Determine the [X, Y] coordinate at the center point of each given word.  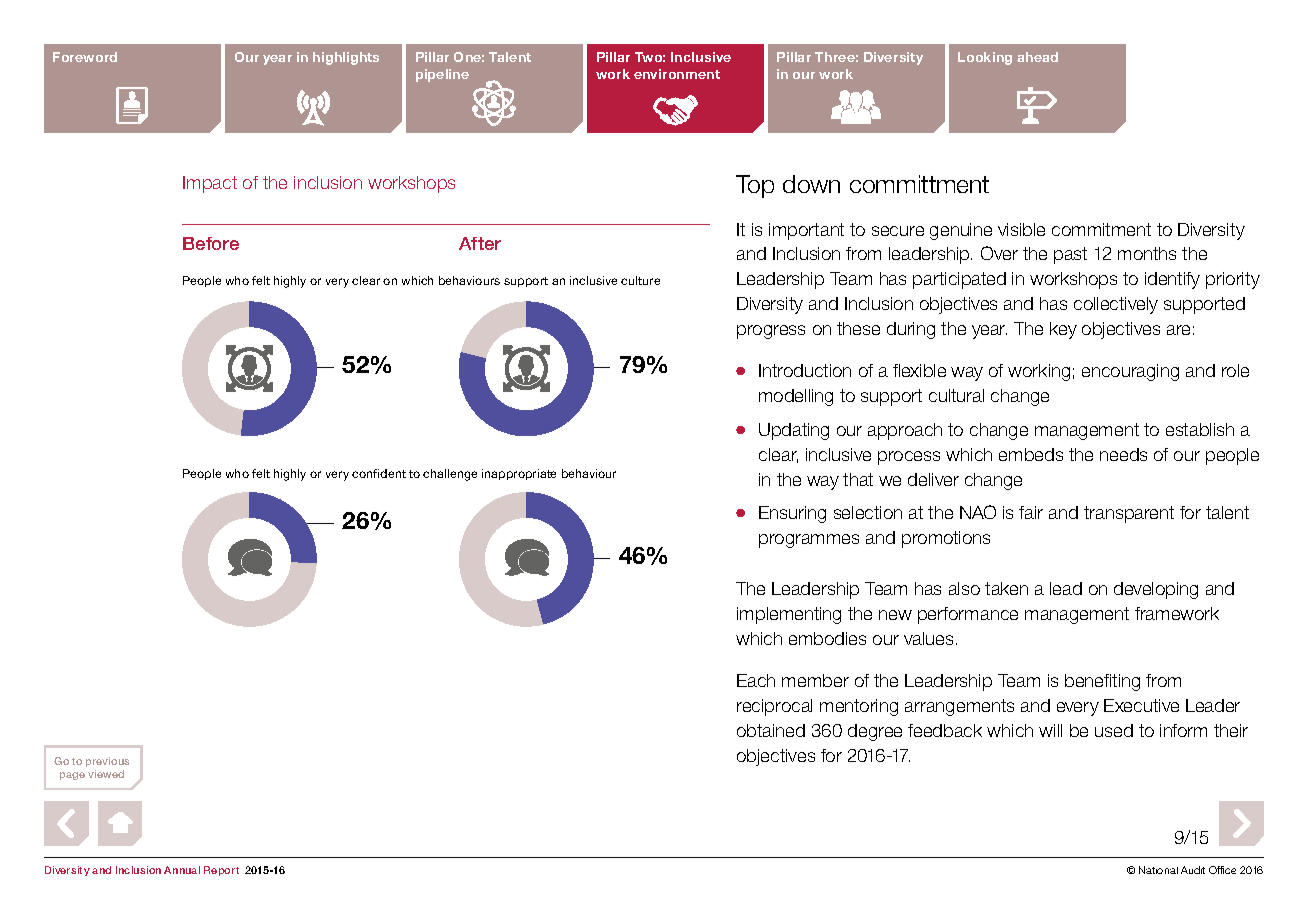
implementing [789, 615]
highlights [346, 58]
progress [771, 332]
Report [221, 871]
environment [677, 74]
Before [211, 243]
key [1063, 330]
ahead [1037, 57]
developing [1156, 590]
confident [379, 473]
